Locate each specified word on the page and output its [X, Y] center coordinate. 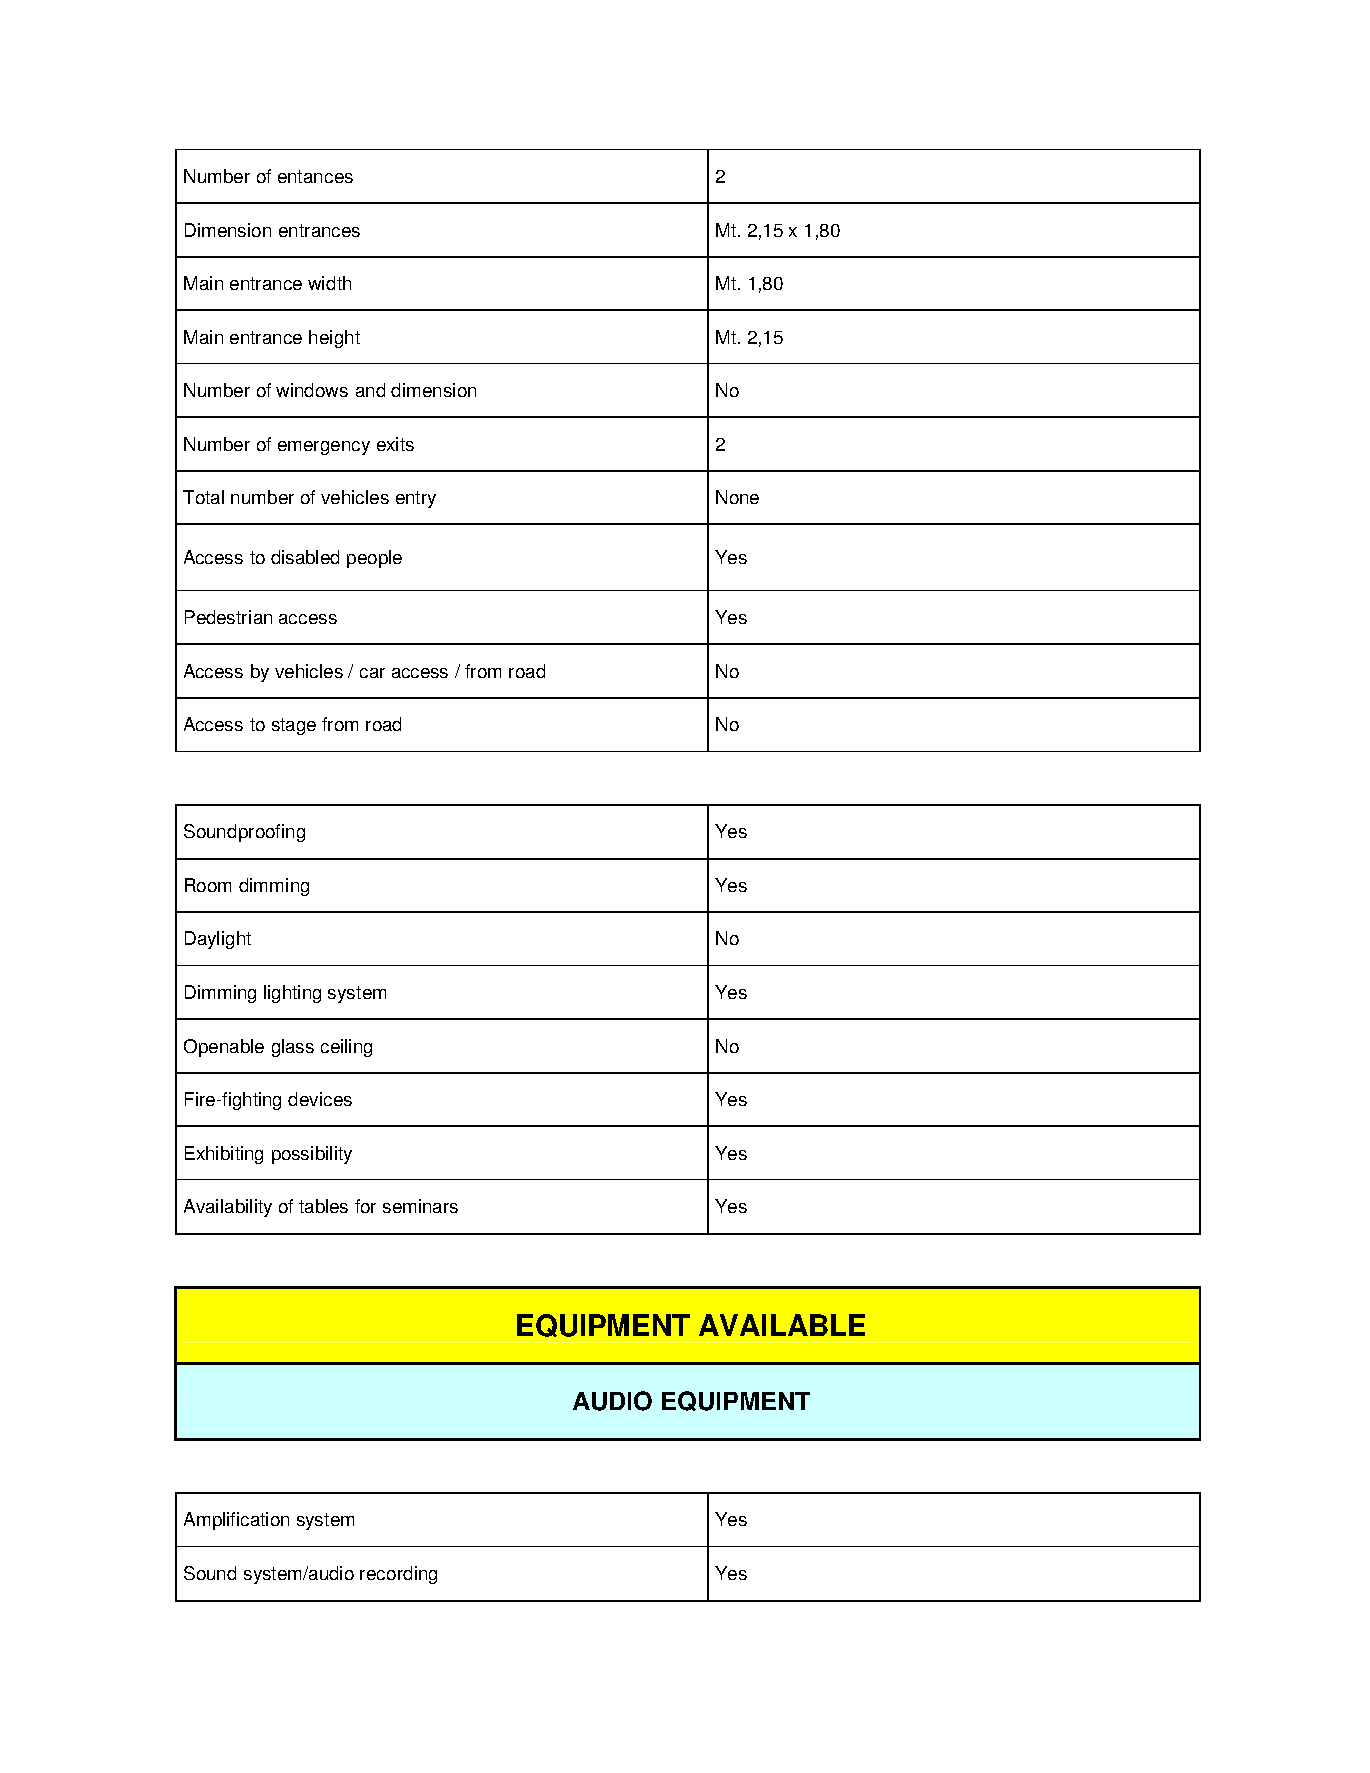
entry [416, 499]
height [334, 339]
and [370, 390]
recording [398, 1575]
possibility [312, 1155]
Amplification [236, 1521]
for [365, 1206]
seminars [420, 1206]
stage [294, 726]
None [737, 497]
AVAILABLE [782, 1325]
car [372, 673]
